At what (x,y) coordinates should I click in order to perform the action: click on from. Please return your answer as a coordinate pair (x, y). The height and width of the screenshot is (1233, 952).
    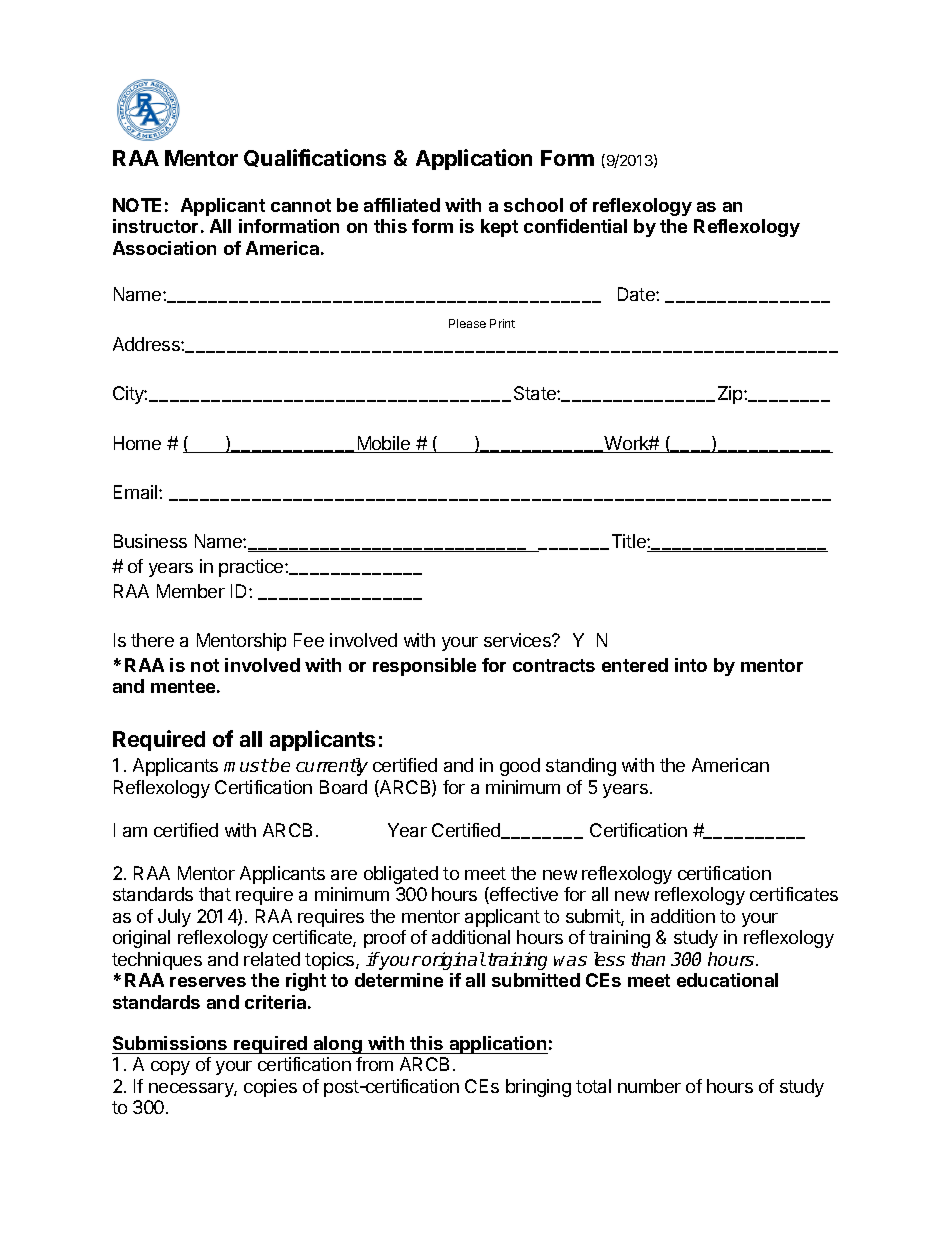
    Looking at the image, I should click on (374, 1064).
